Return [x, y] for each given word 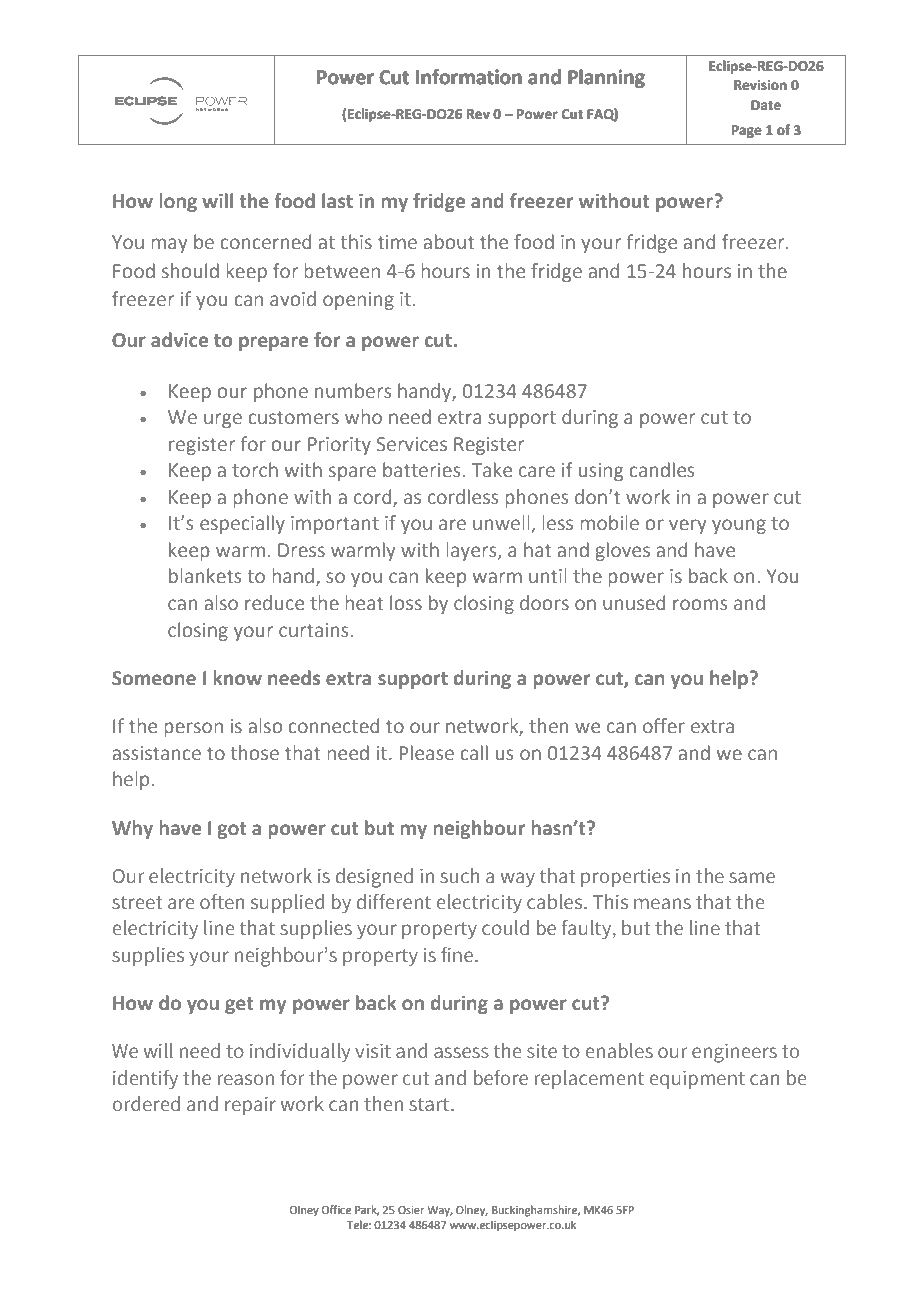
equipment [697, 1079]
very [688, 526]
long [178, 202]
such [459, 875]
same [752, 877]
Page [747, 131]
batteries [423, 470]
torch [255, 469]
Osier [411, 1210]
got [231, 830]
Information [469, 77]
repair [250, 1106]
